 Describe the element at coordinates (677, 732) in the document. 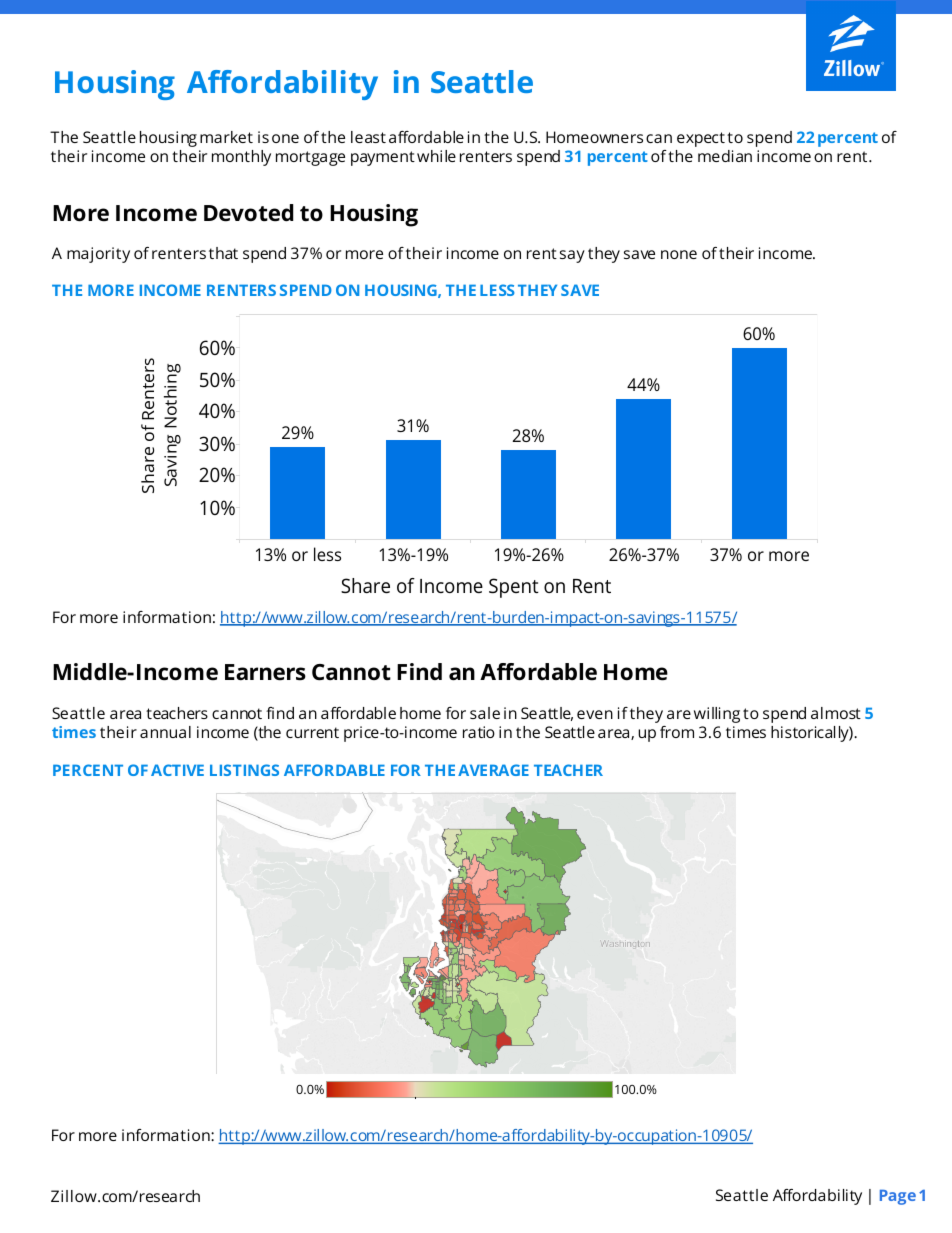

I see `from` at that location.
